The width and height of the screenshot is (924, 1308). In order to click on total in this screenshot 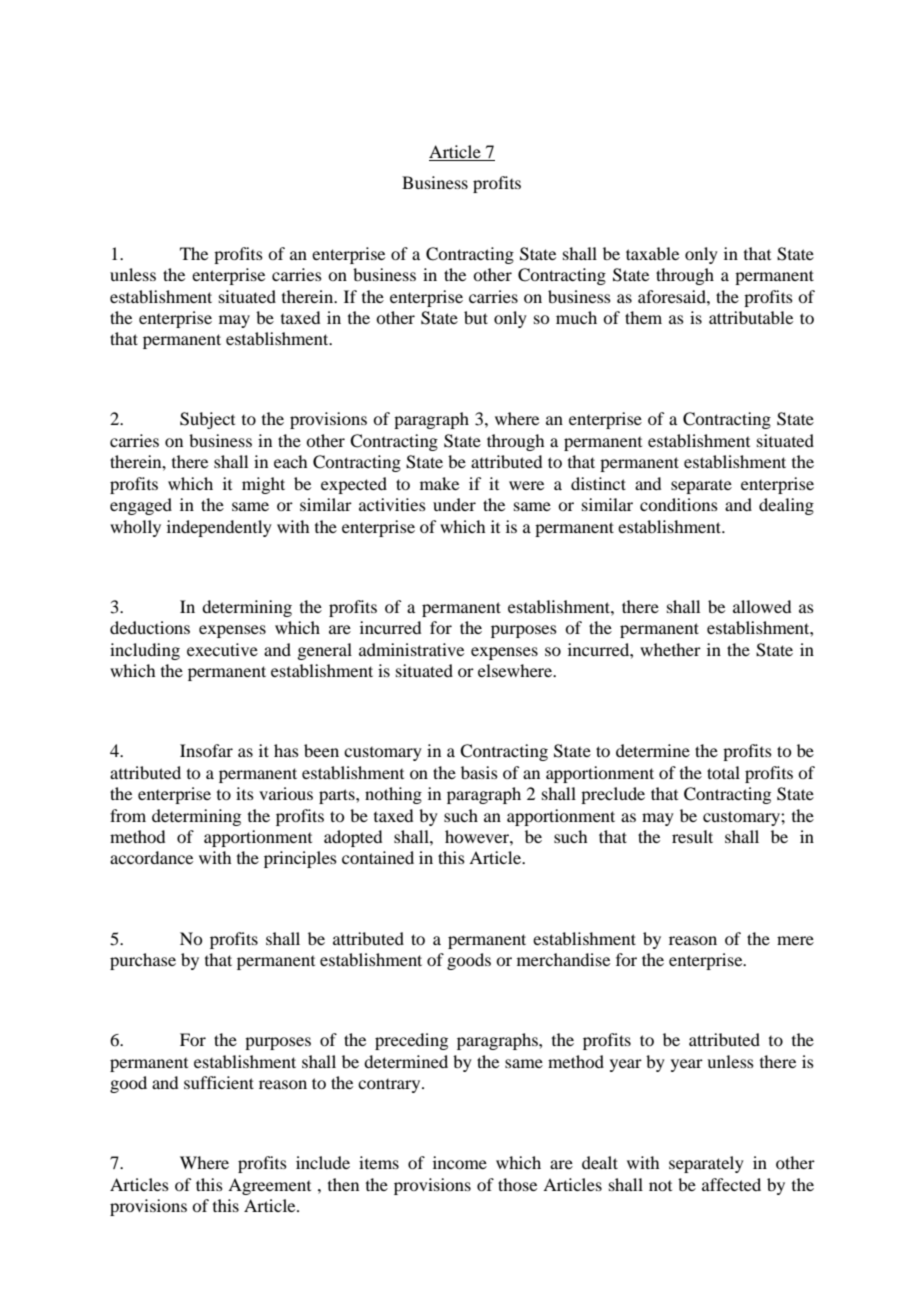, I will do `click(723, 772)`.
